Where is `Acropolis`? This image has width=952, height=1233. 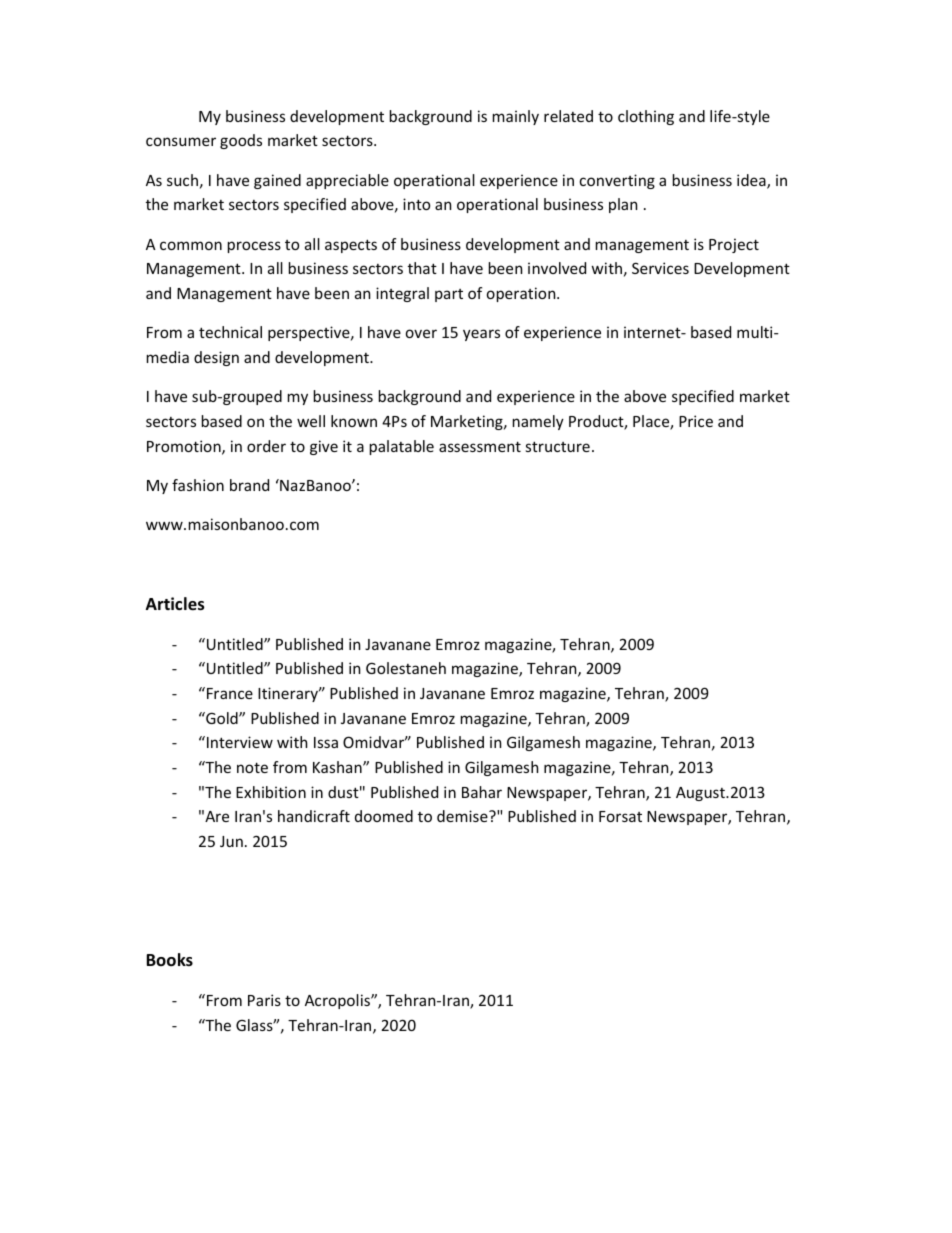 Acropolis is located at coordinates (338, 1001).
